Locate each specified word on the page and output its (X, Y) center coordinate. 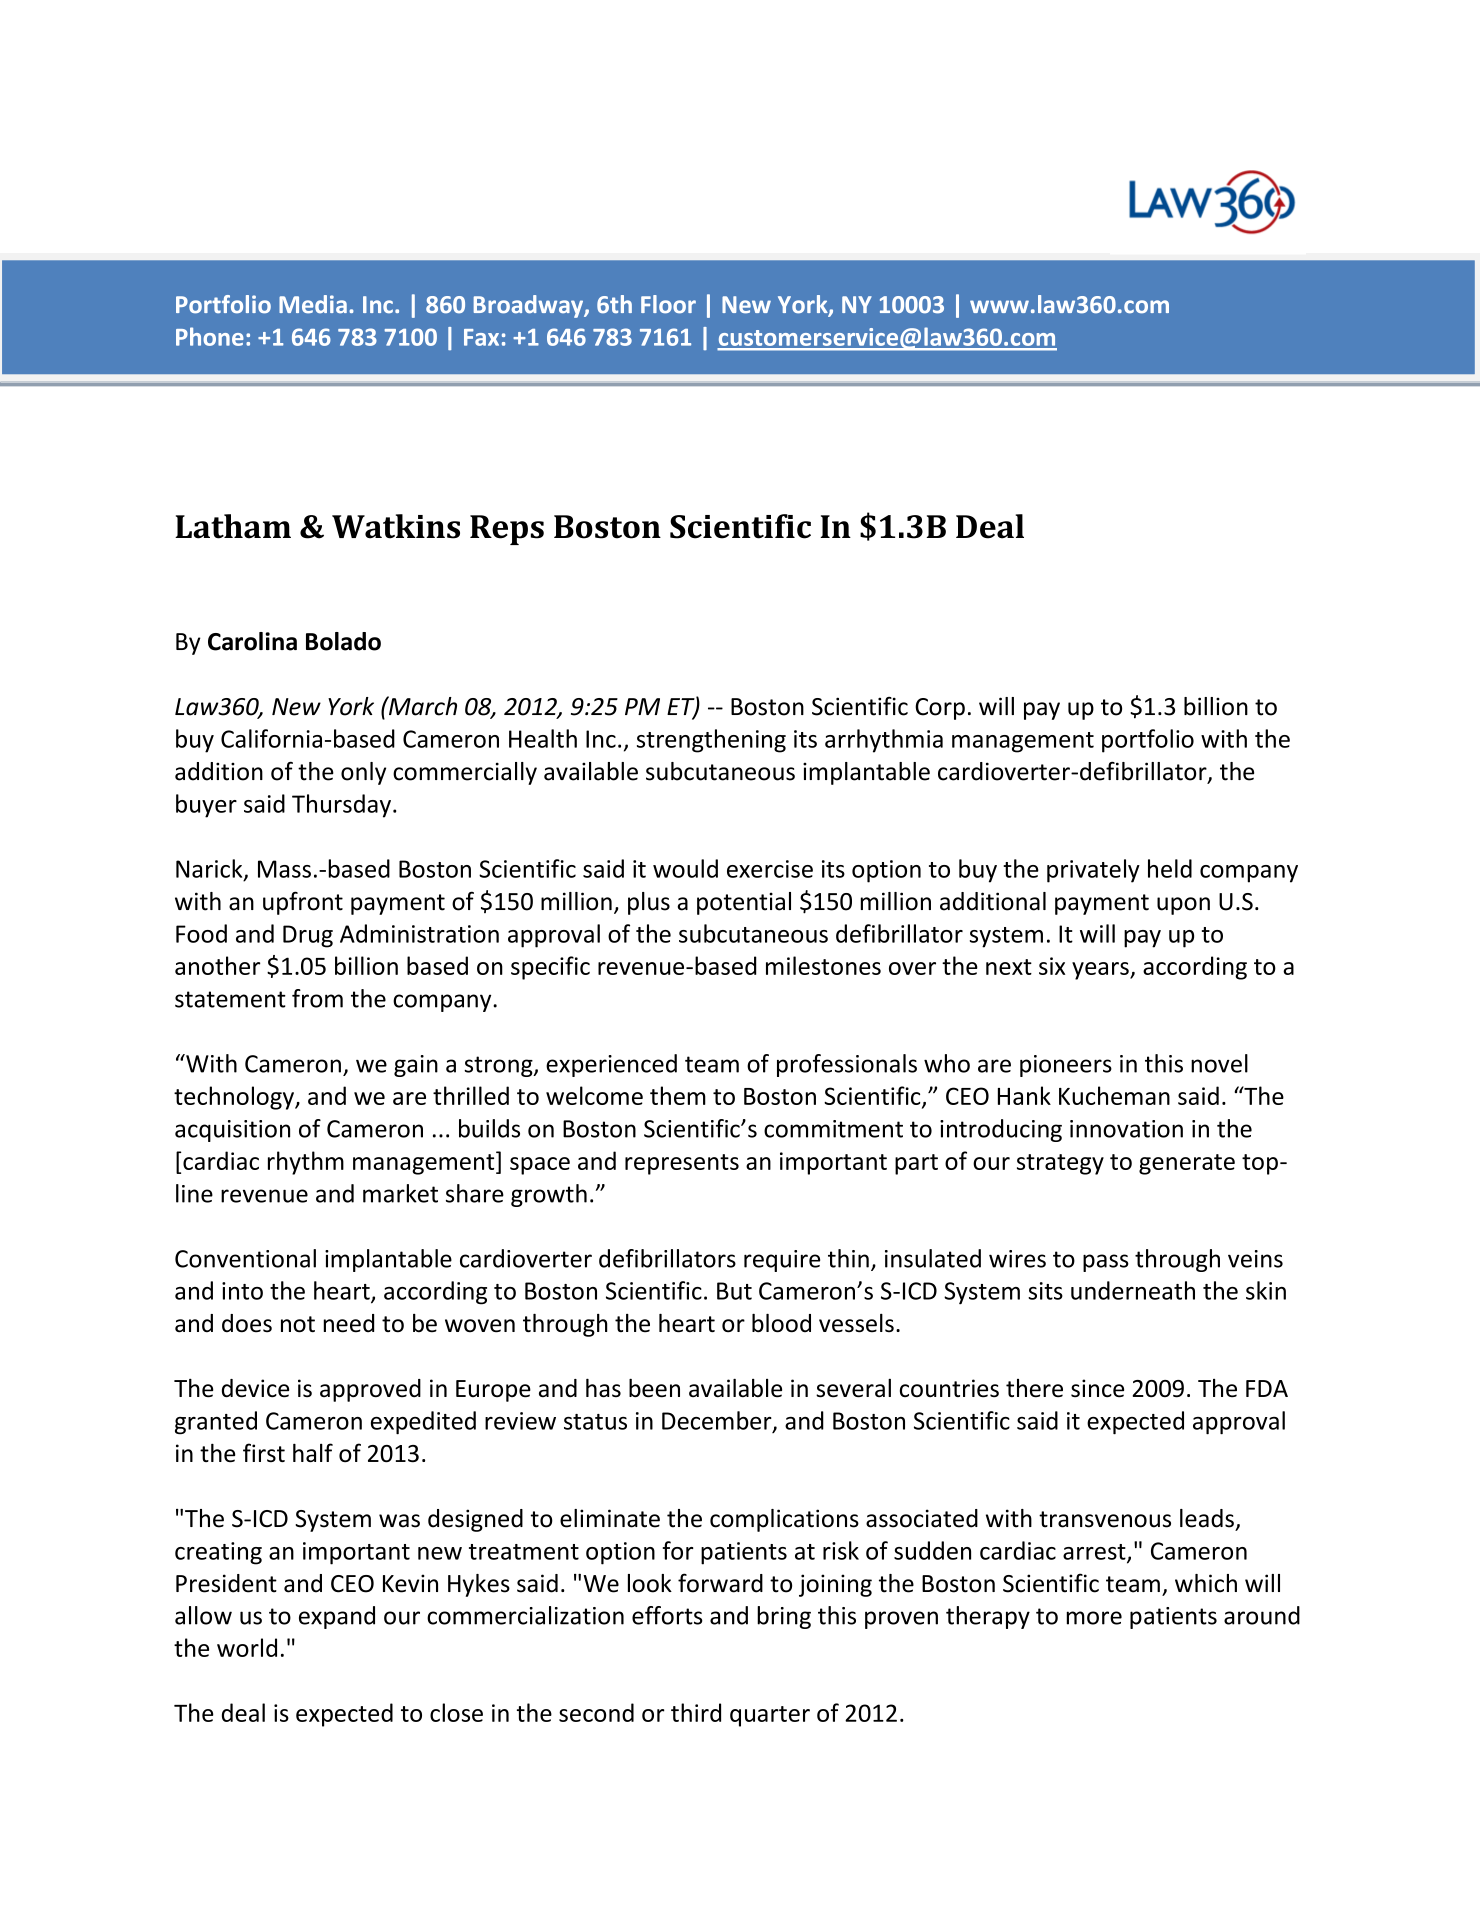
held (1170, 868)
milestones (823, 965)
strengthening (711, 741)
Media (313, 304)
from (317, 998)
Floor (668, 304)
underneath (1133, 1290)
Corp (940, 709)
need (348, 1323)
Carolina (252, 641)
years (1101, 971)
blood (781, 1323)
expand (337, 1617)
